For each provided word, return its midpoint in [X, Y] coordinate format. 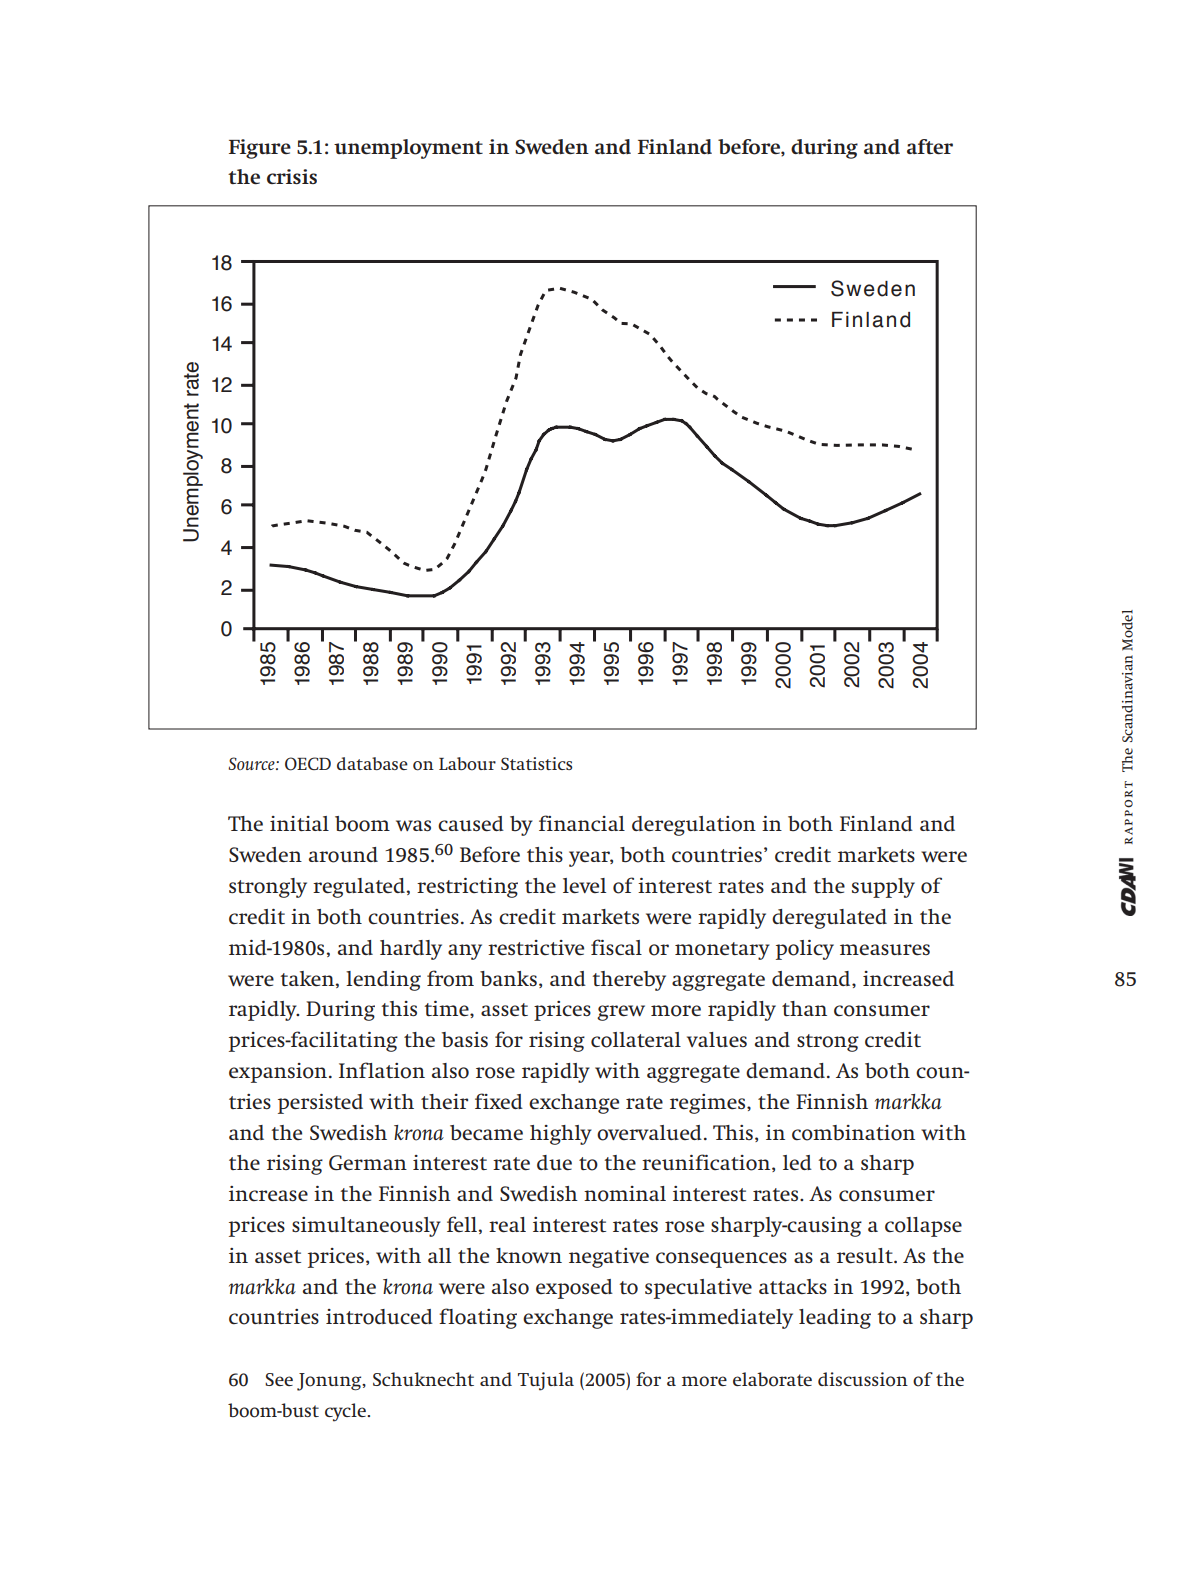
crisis [292, 176]
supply [883, 888]
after [930, 147]
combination [853, 1133]
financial [582, 823]
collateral [636, 1040]
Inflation [382, 1070]
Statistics [536, 763]
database [372, 763]
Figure [260, 149]
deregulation [694, 826]
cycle [346, 1412]
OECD [308, 764]
